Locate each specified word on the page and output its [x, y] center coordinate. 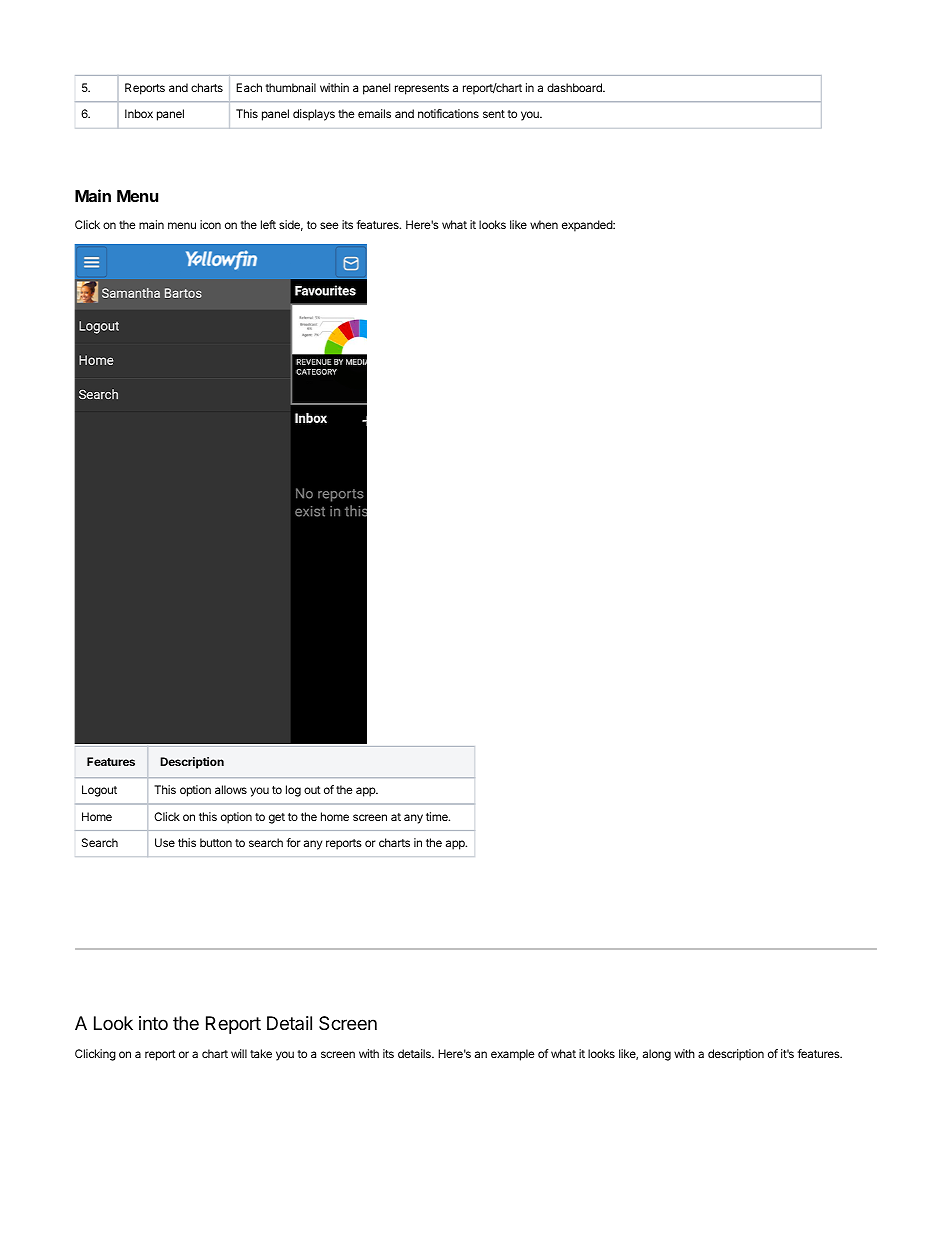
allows [231, 789]
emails [374, 113]
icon [210, 224]
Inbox [139, 113]
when [544, 224]
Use [165, 842]
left [268, 224]
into [153, 1023]
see [329, 225]
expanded [588, 226]
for [294, 842]
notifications [448, 113]
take [261, 1053]
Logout [99, 791]
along [657, 1055]
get [277, 818]
